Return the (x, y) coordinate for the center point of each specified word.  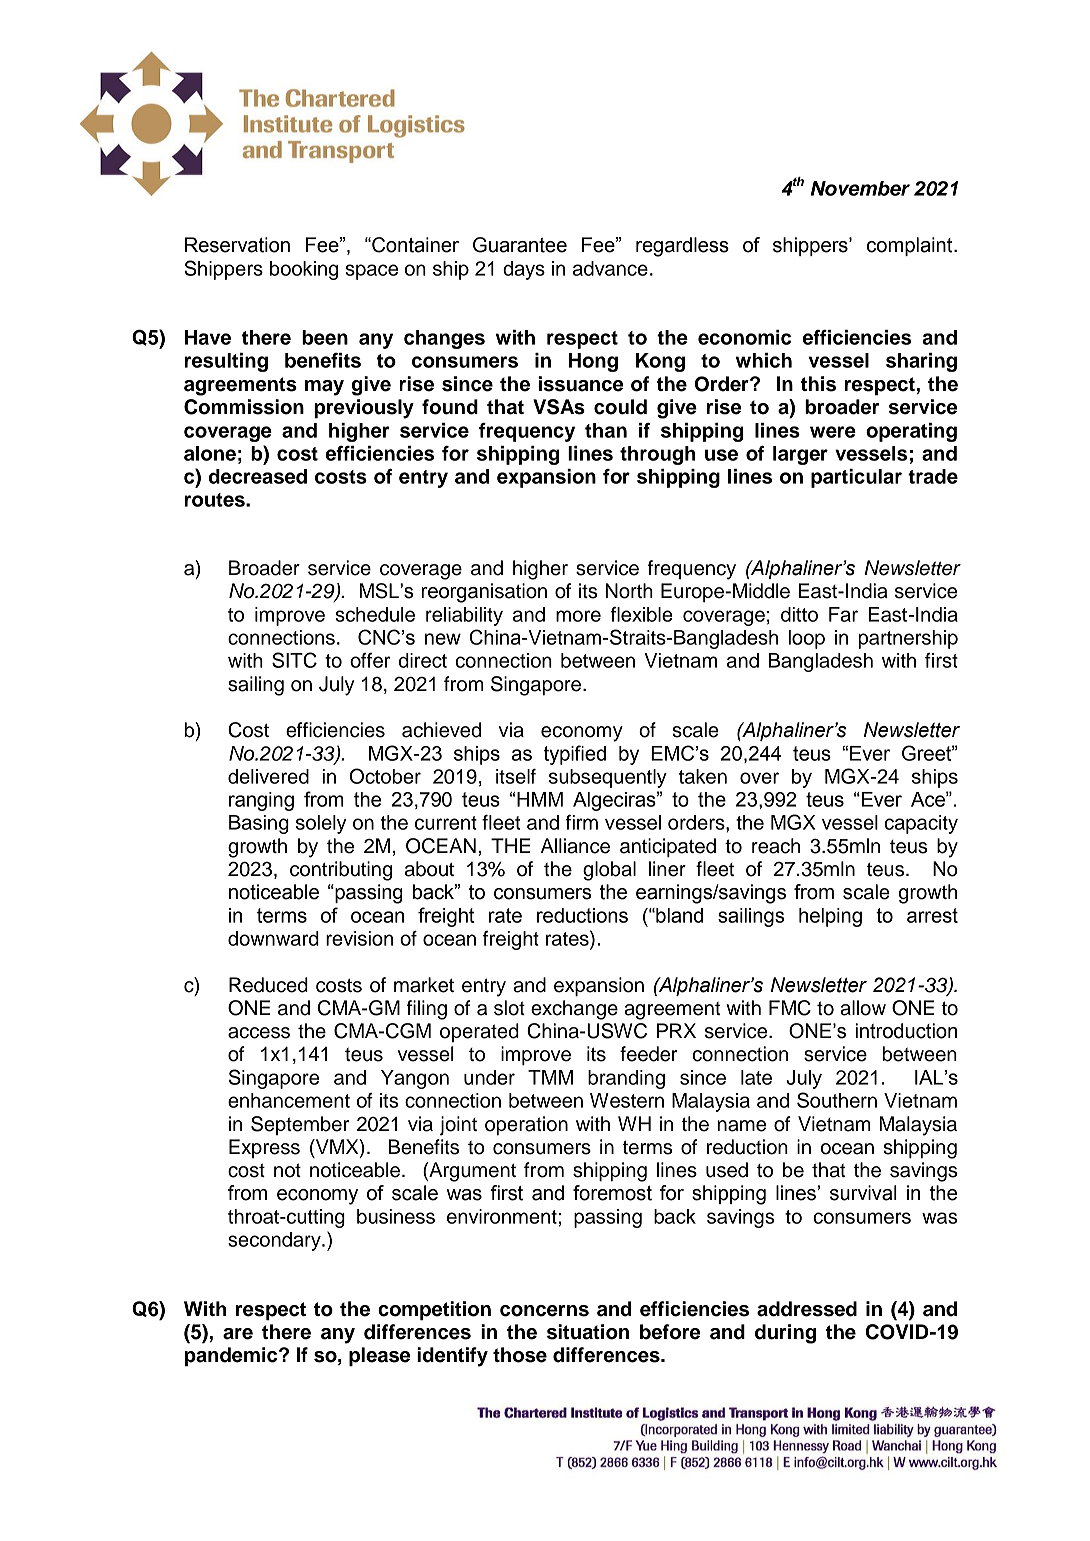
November (860, 188)
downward (273, 938)
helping (830, 917)
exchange (574, 1010)
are (238, 1334)
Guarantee (520, 245)
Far (843, 614)
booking (304, 270)
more (578, 616)
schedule (375, 614)
